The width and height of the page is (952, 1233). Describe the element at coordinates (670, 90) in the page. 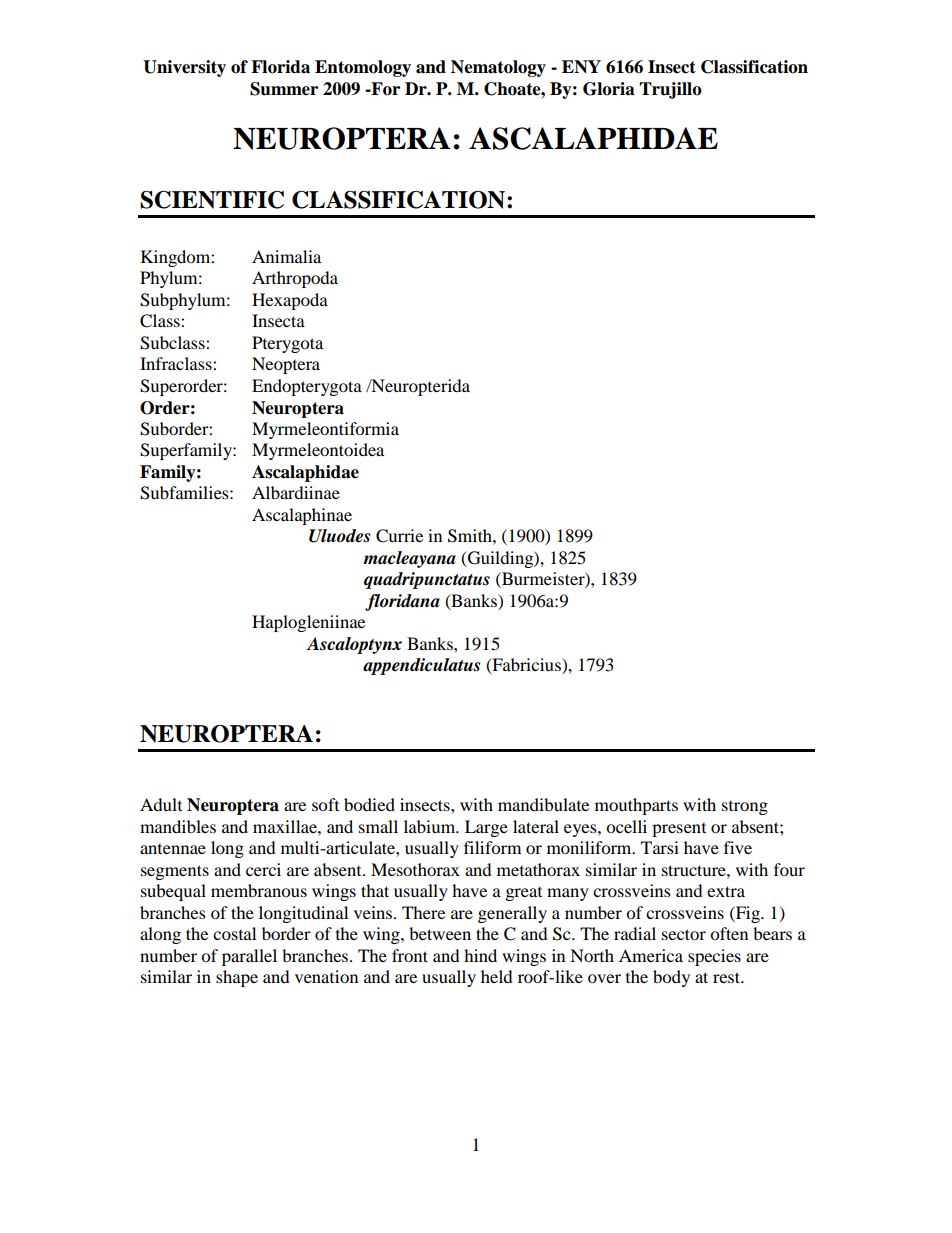

I see `Trujillo` at that location.
